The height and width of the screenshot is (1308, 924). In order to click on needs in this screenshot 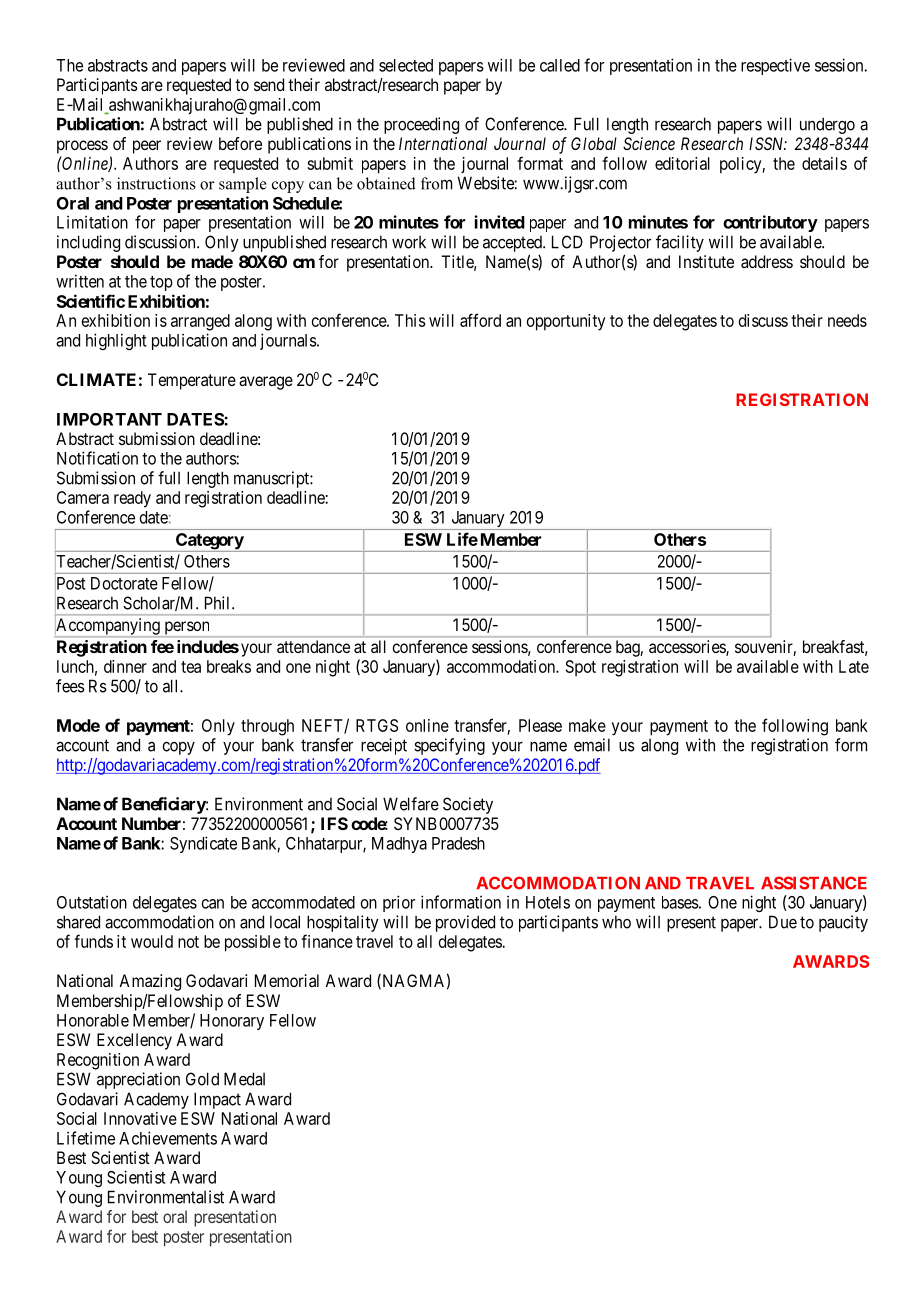, I will do `click(847, 320)`.
